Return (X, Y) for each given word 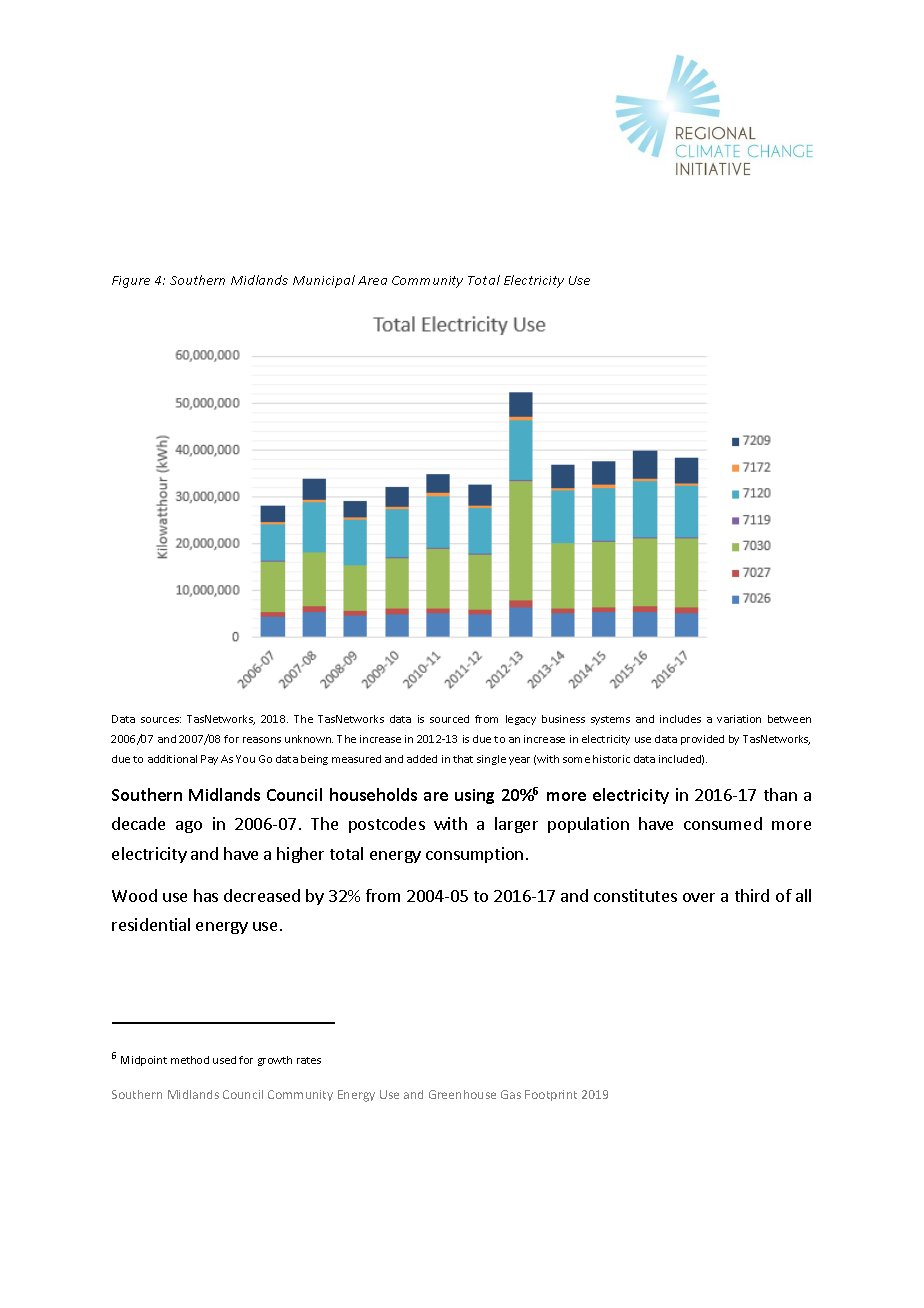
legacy (521, 720)
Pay (209, 760)
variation (739, 719)
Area (372, 280)
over (699, 897)
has (206, 895)
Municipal (324, 281)
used (224, 1060)
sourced (449, 719)
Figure (131, 282)
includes (680, 719)
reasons (262, 740)
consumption (474, 855)
